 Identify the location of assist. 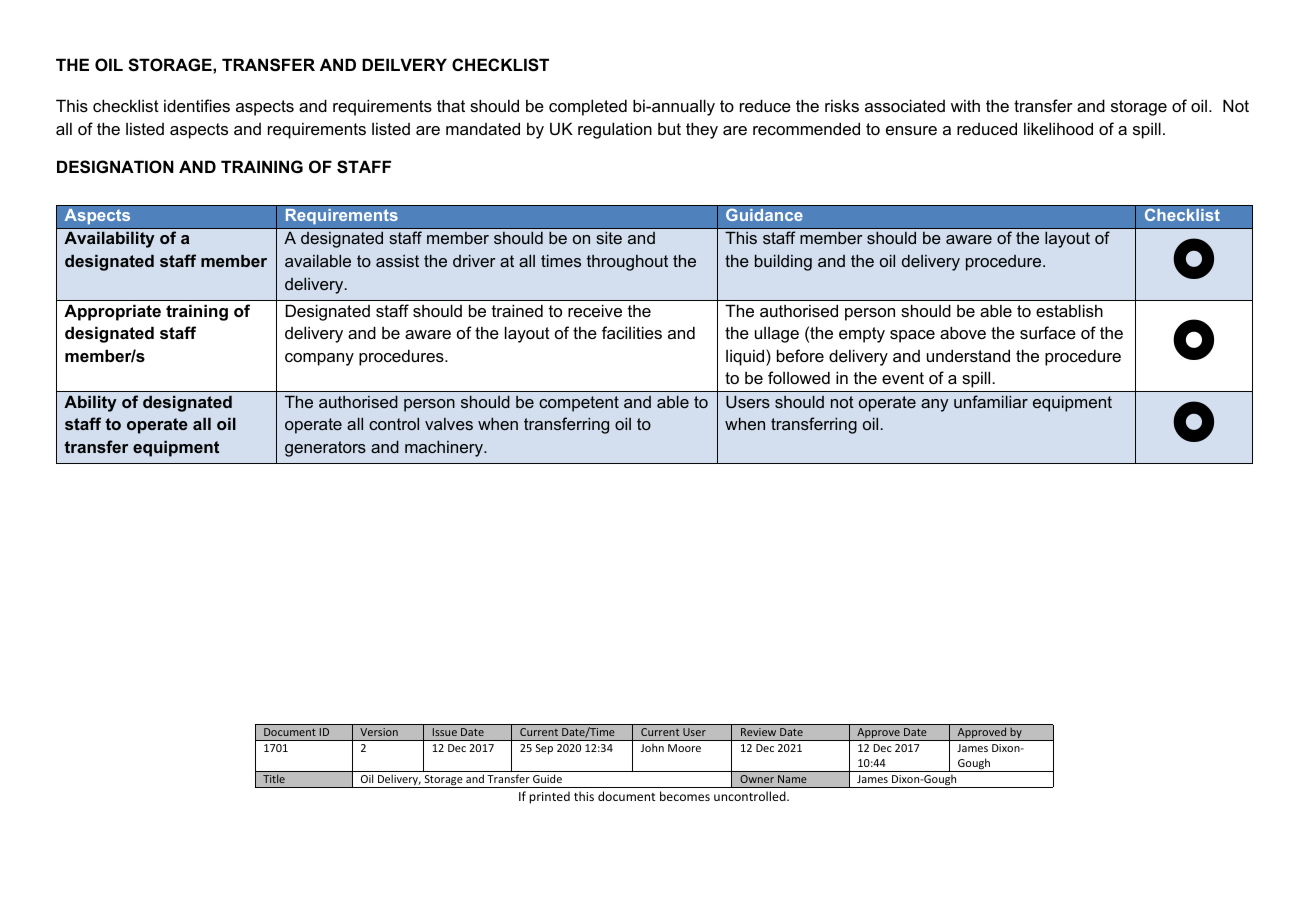
(397, 261).
